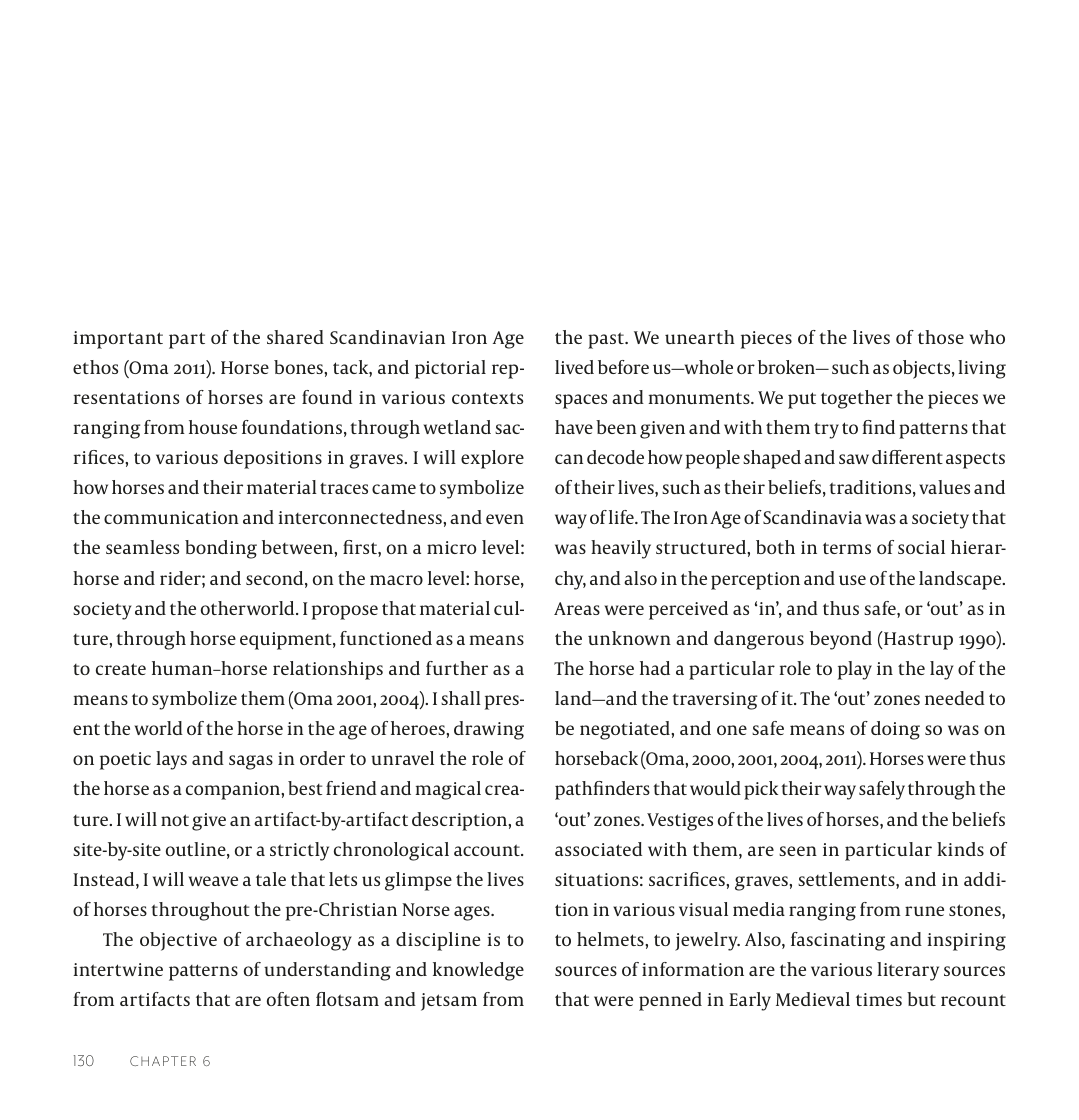 The height and width of the image is (1120, 1079). Describe the element at coordinates (461, 698) in the image. I see `shall` at that location.
